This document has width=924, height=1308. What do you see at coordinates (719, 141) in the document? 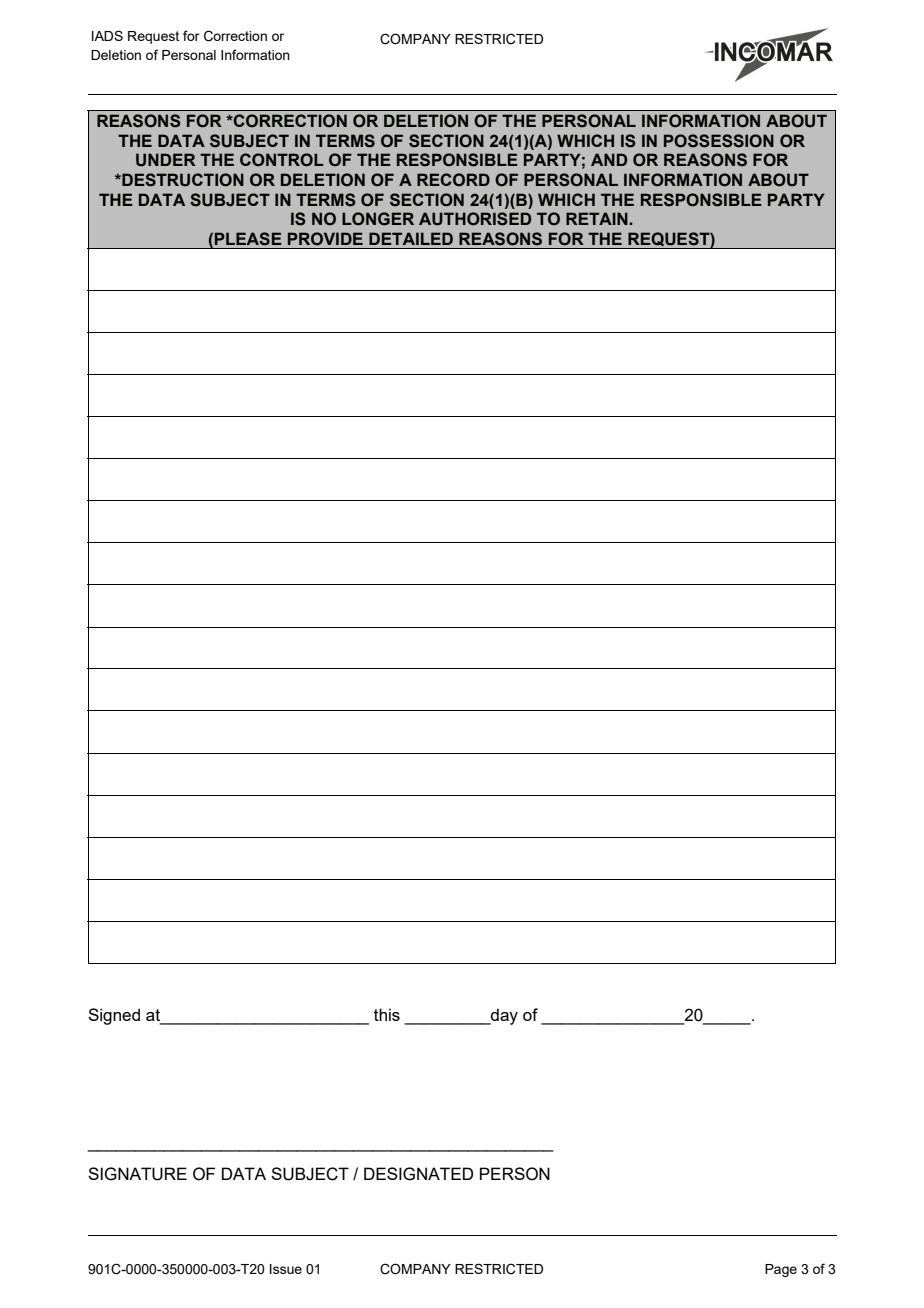
I see `POSSESSION` at bounding box center [719, 141].
